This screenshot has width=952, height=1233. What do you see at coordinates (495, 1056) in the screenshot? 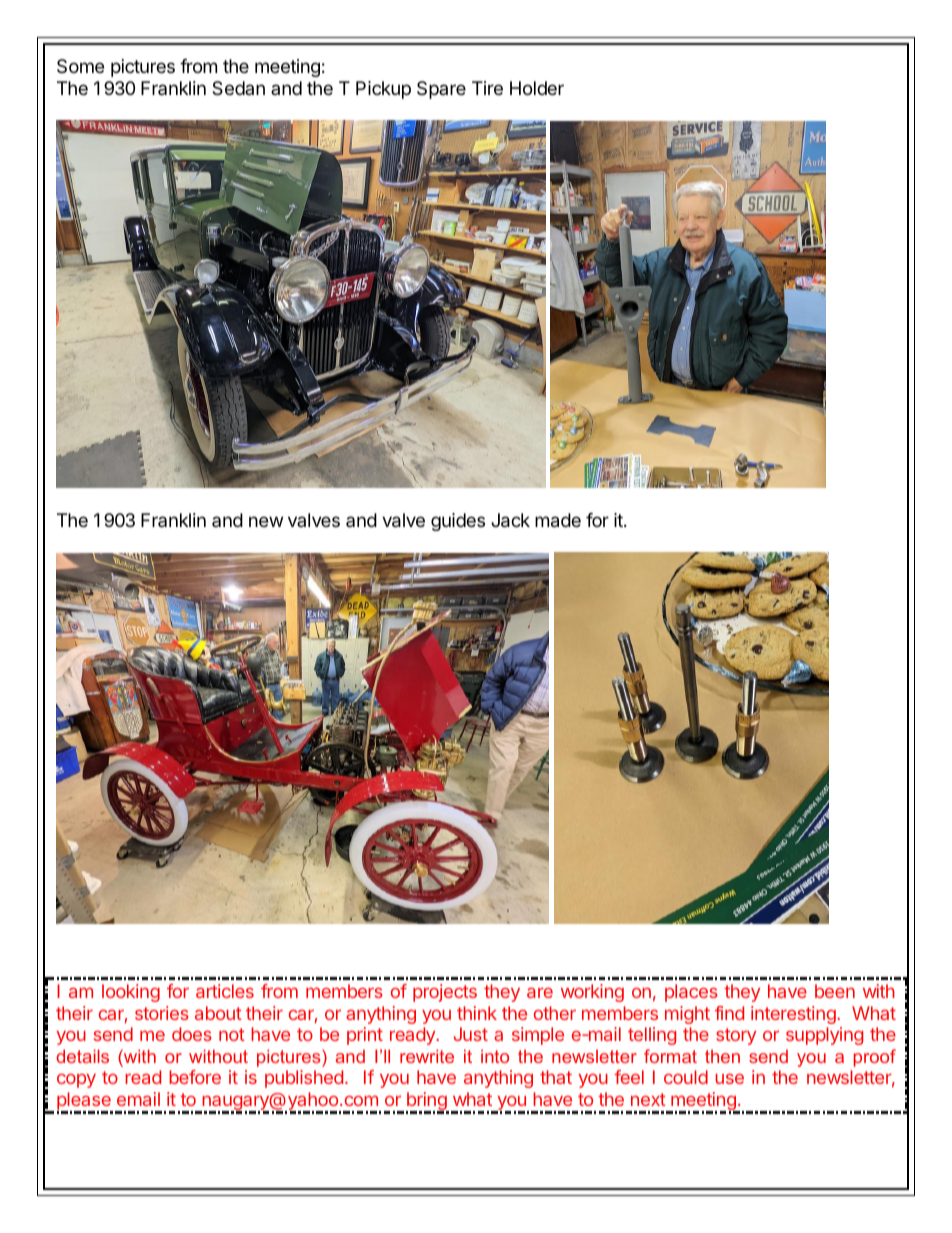
I see `into` at bounding box center [495, 1056].
